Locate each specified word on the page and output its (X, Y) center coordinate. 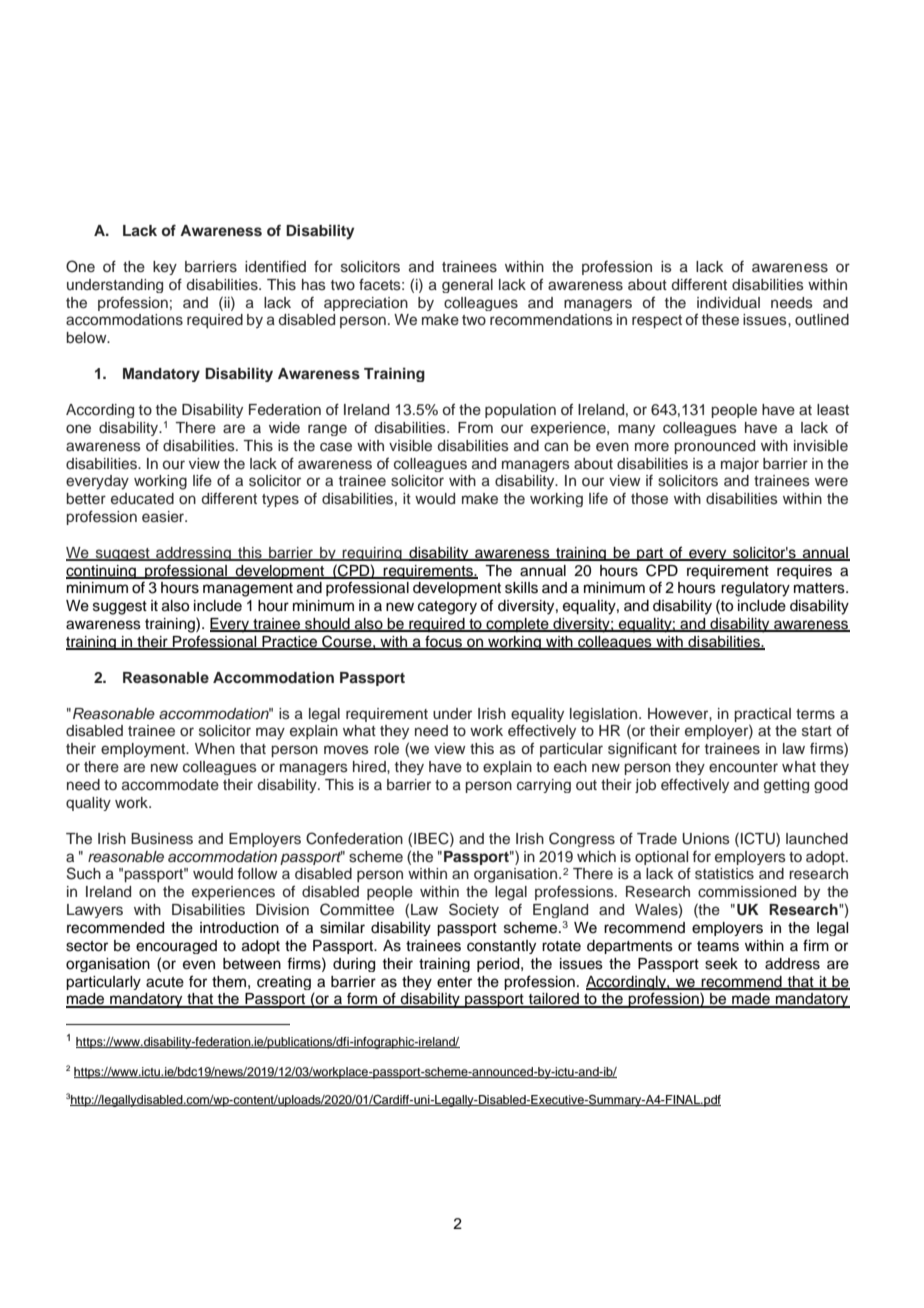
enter (454, 982)
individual (728, 302)
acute (165, 982)
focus (443, 642)
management (248, 590)
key (165, 268)
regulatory (755, 589)
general (467, 286)
